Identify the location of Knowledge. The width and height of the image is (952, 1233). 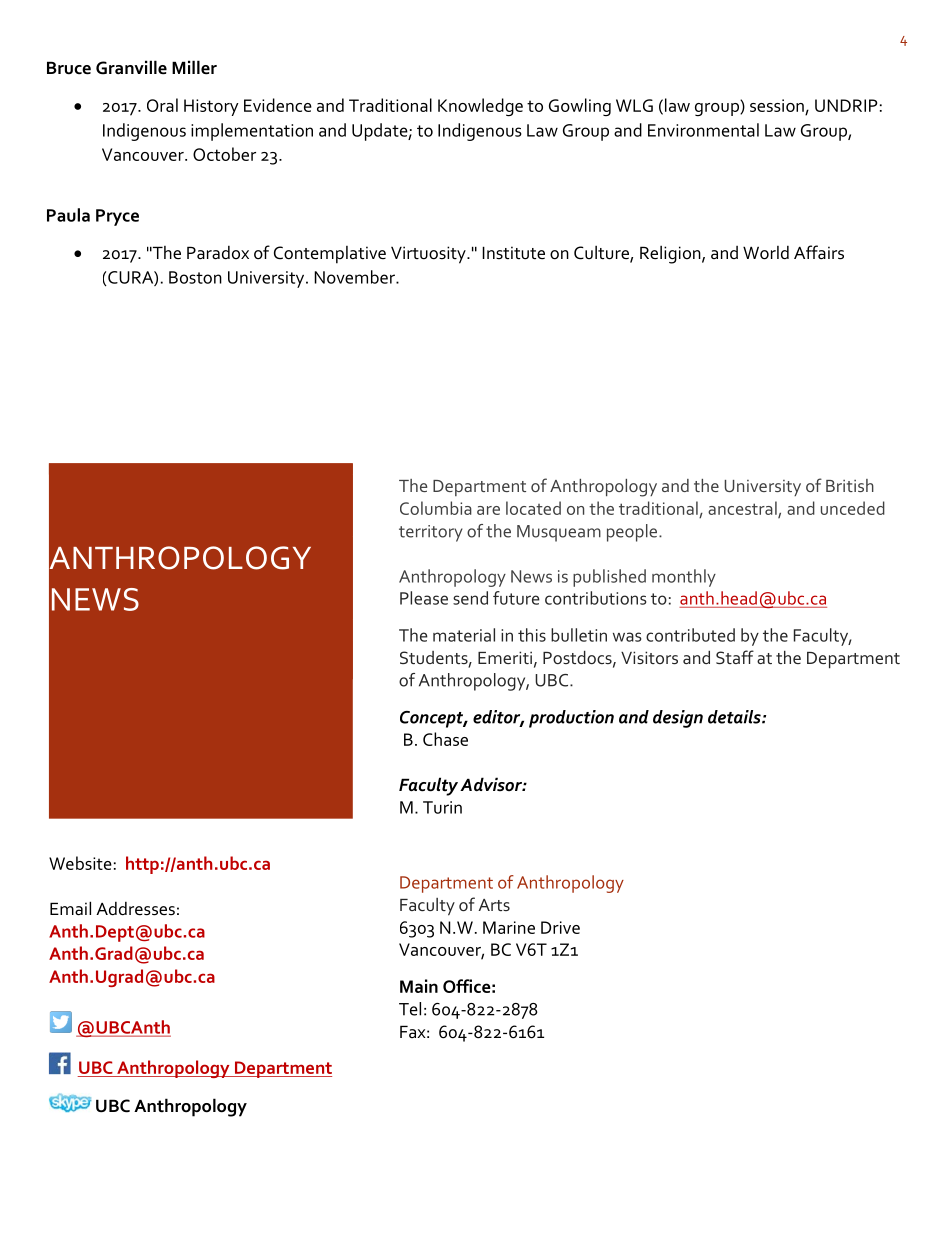
(480, 107).
